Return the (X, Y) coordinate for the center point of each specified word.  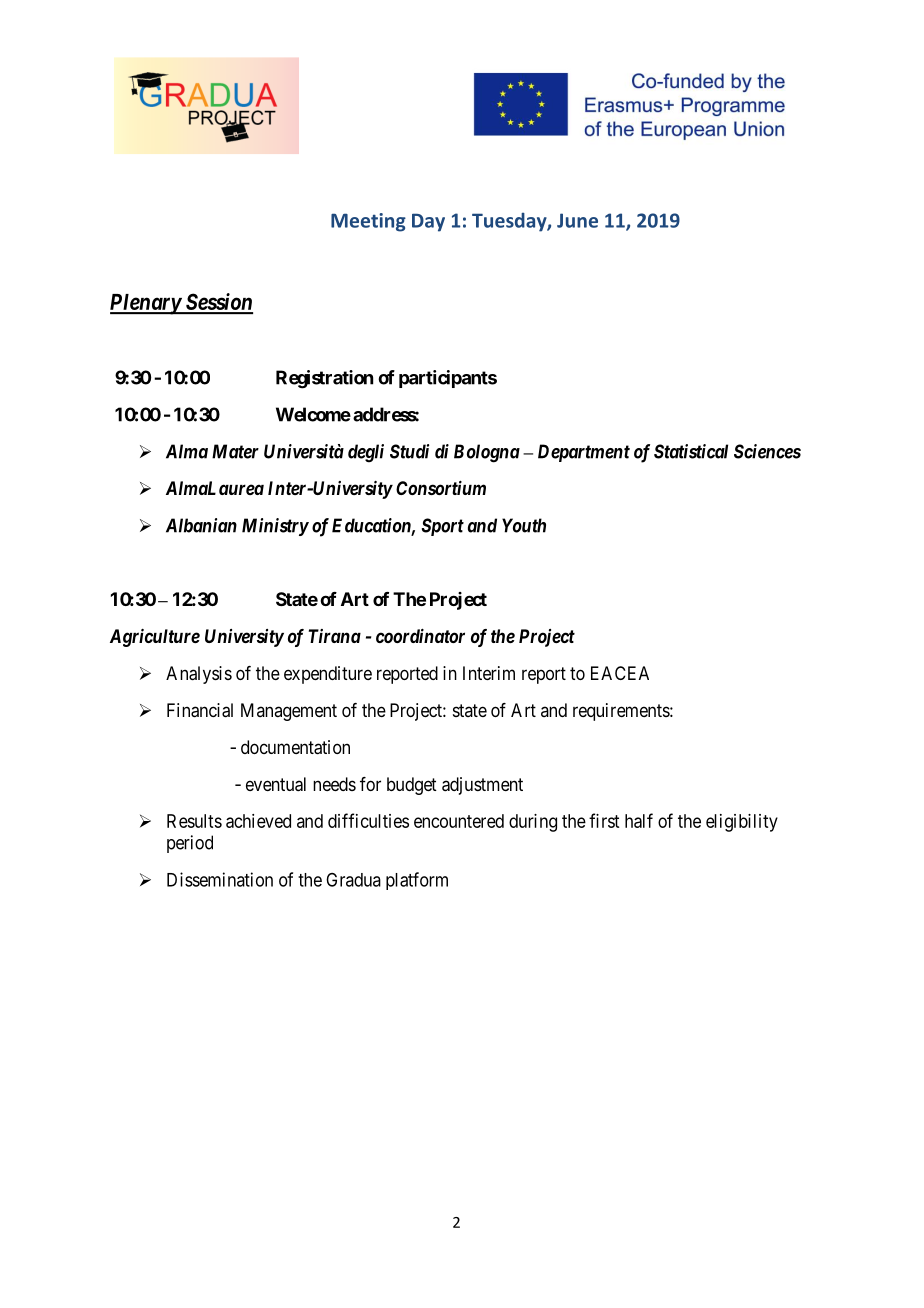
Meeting (368, 222)
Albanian (201, 525)
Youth (524, 525)
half (639, 820)
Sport (443, 527)
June (577, 220)
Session (218, 303)
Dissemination (220, 879)
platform (417, 881)
